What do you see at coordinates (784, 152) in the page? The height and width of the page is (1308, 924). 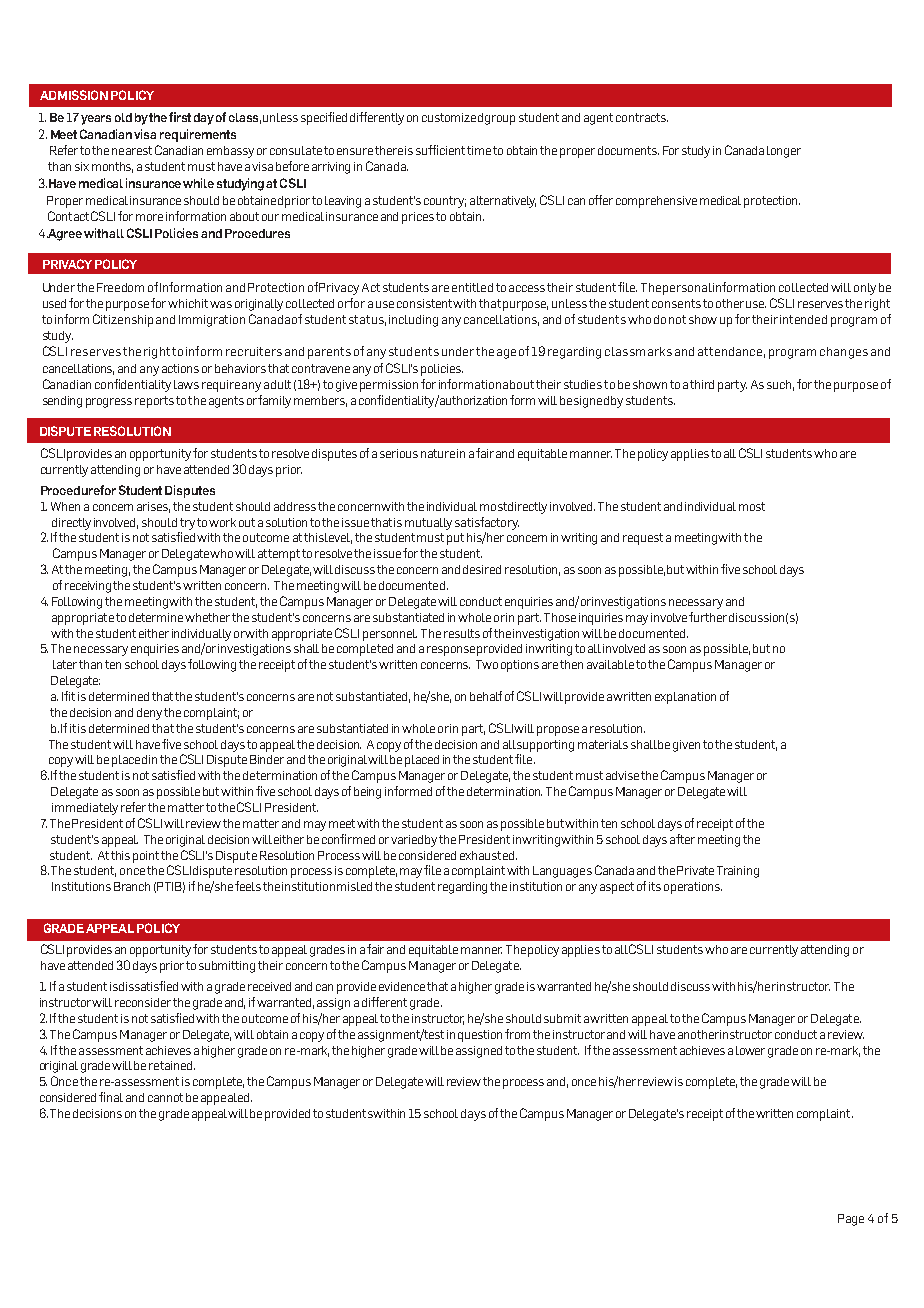 I see `longer` at bounding box center [784, 152].
